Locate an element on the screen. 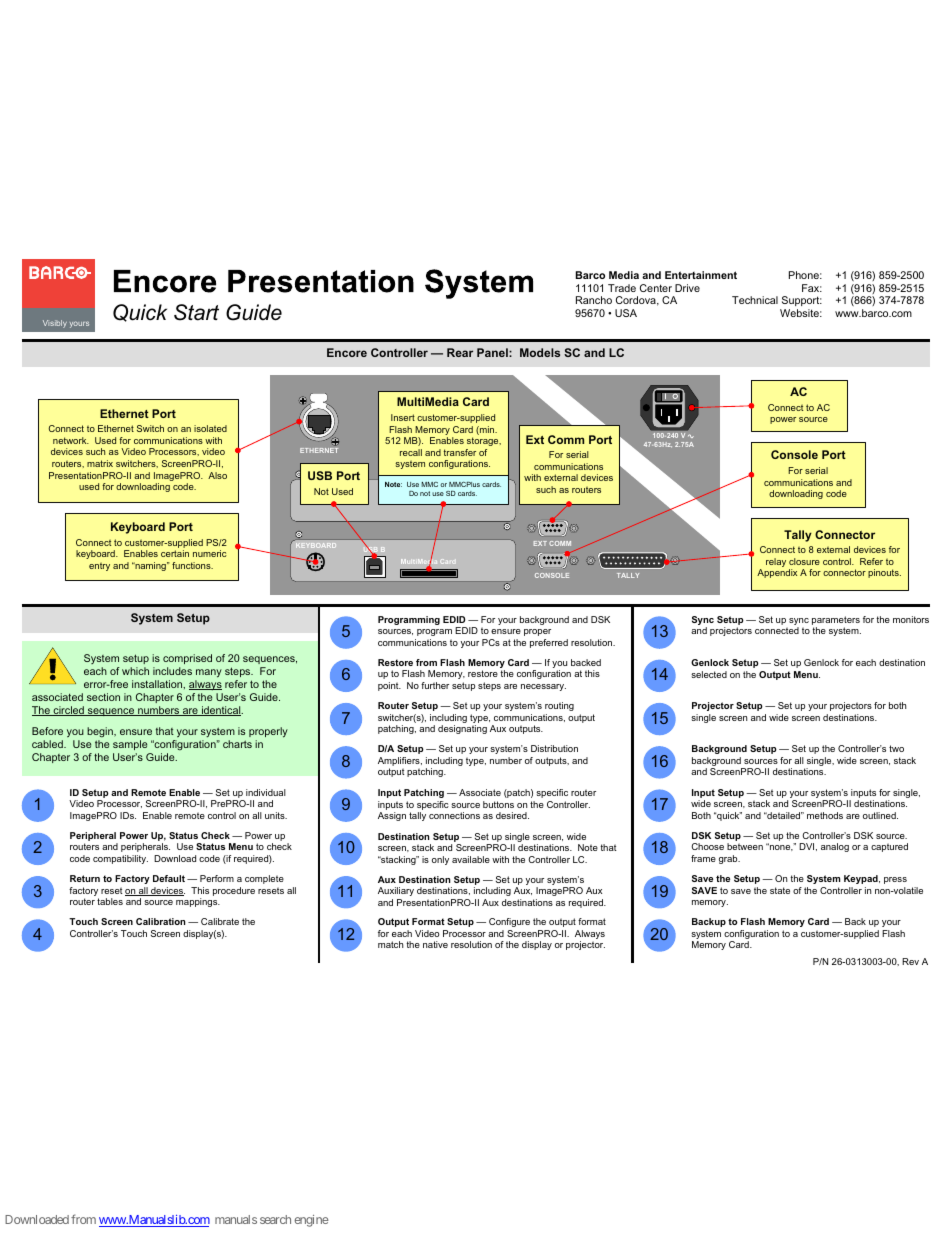 The height and width of the screenshot is (1233, 952). search is located at coordinates (275, 1219).
